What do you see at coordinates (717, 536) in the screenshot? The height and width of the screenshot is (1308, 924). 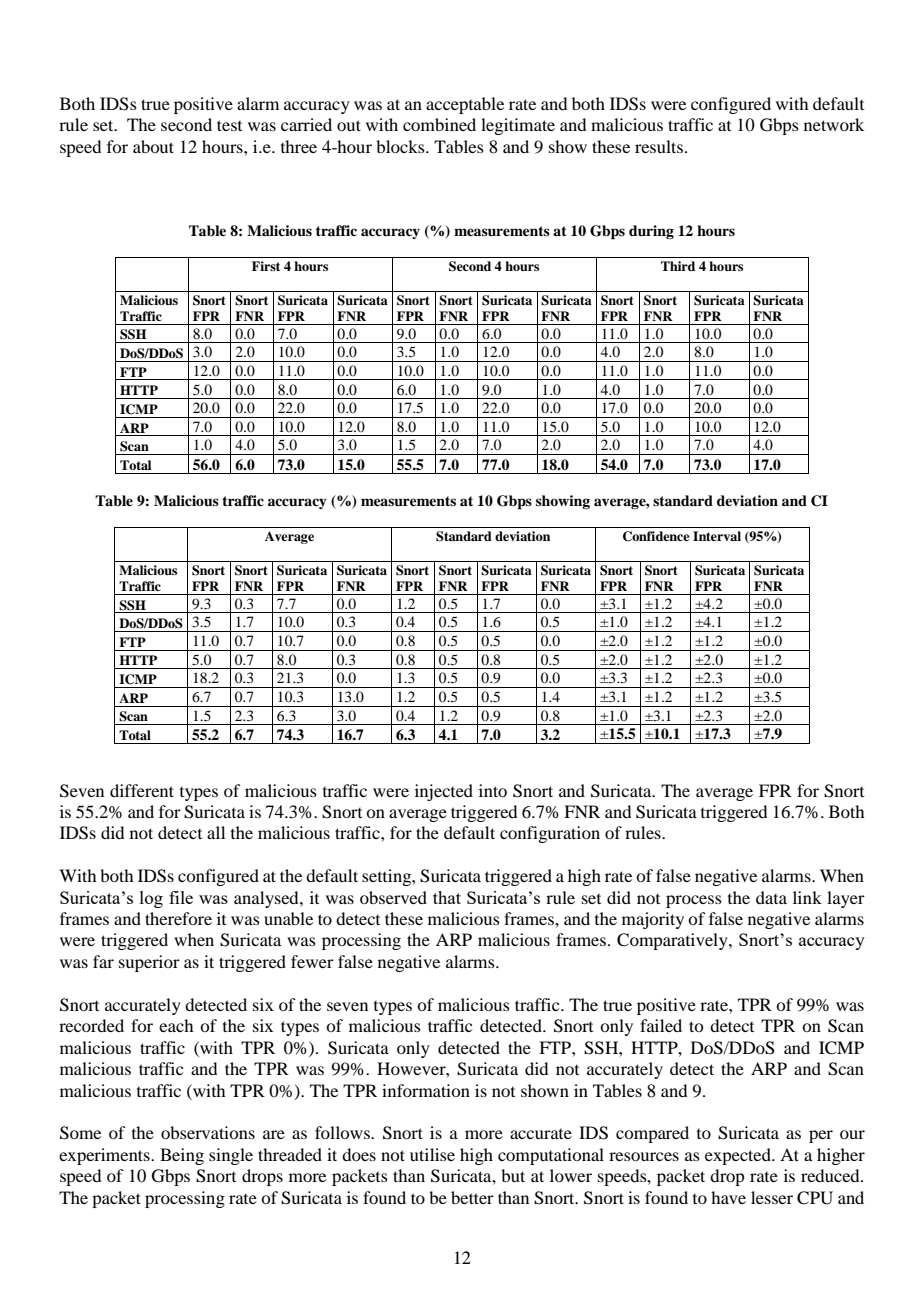 I see `Interval` at bounding box center [717, 536].
